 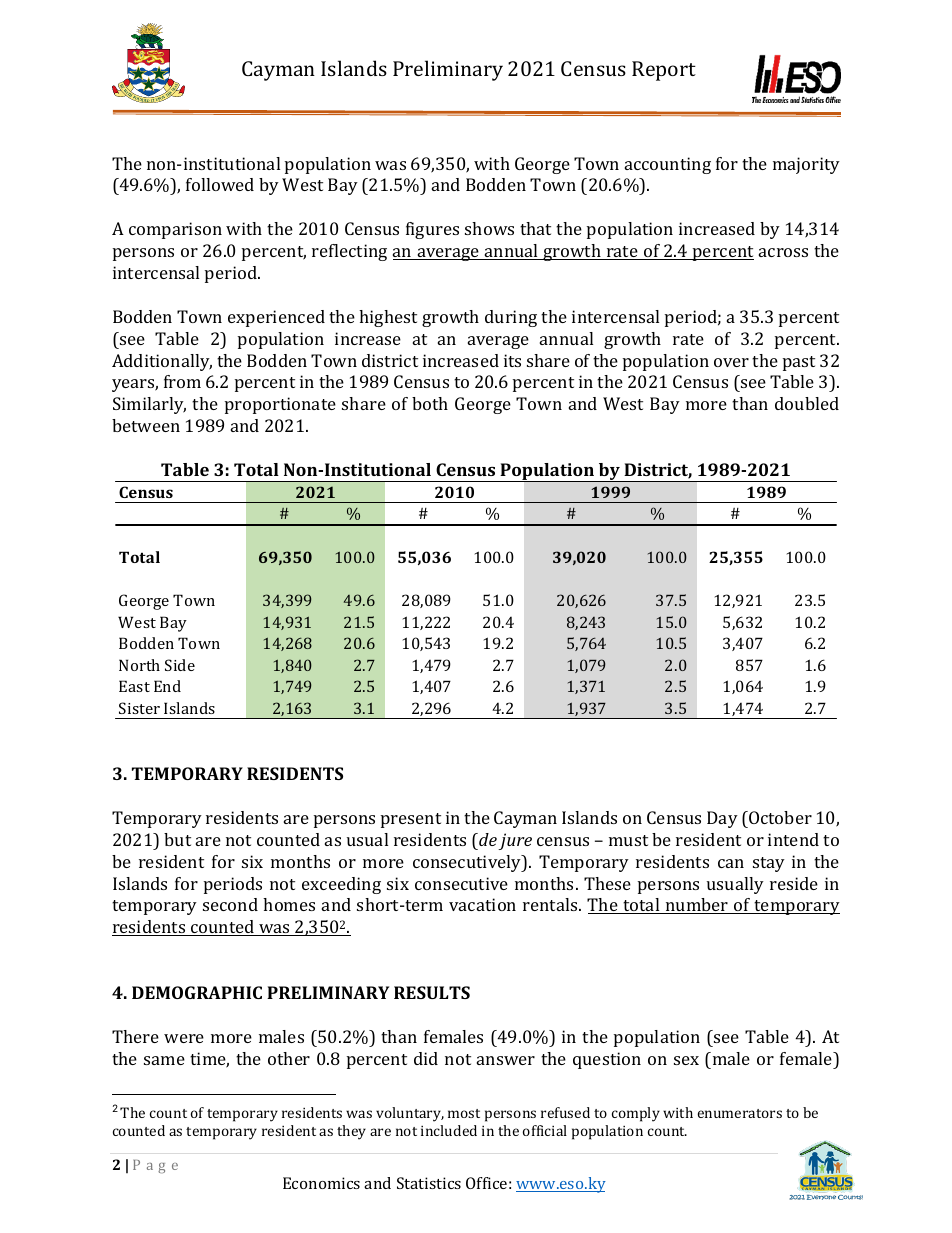 I want to click on over, so click(x=731, y=362).
